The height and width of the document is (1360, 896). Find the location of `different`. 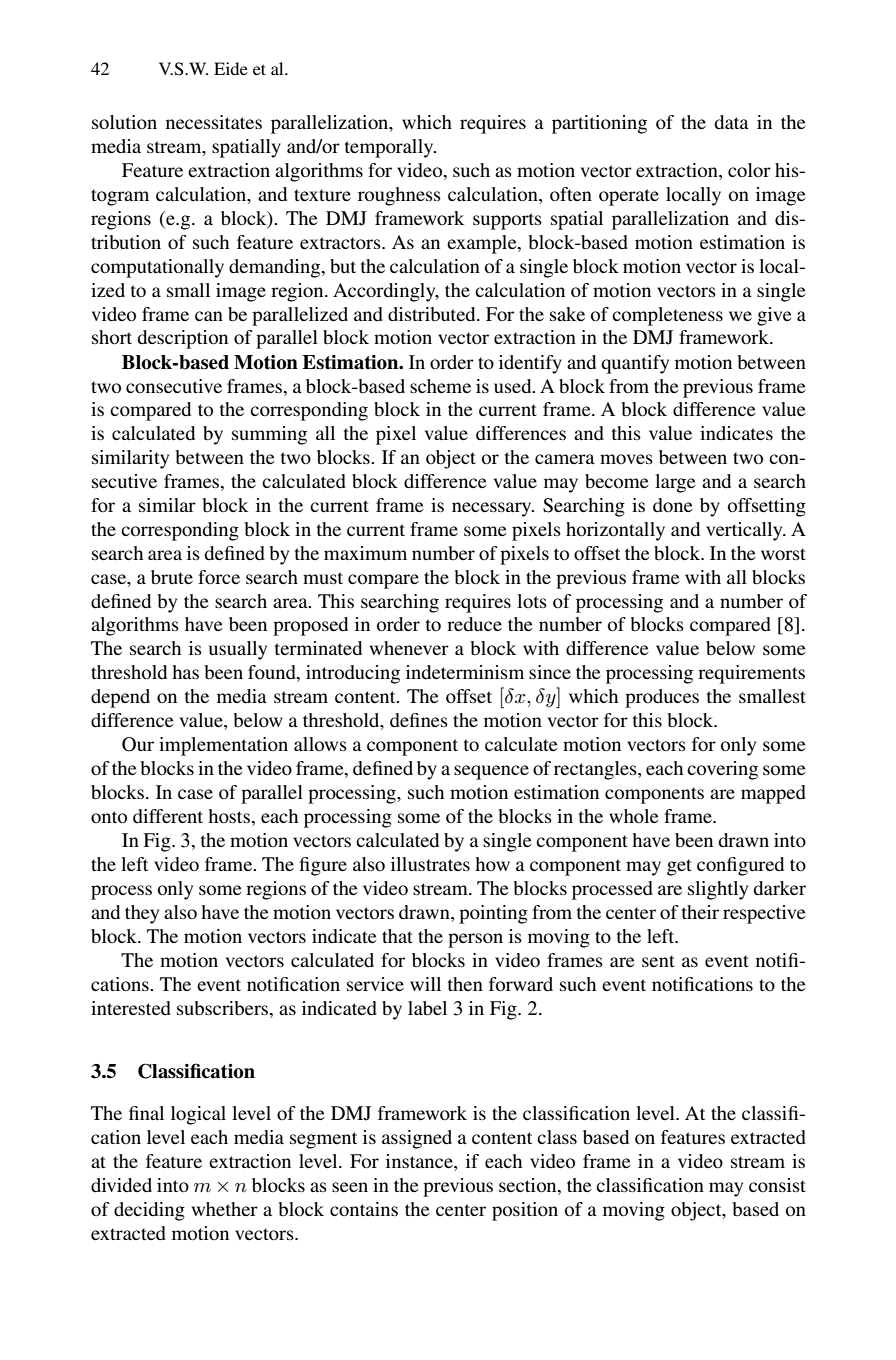

different is located at coordinates (168, 816).
